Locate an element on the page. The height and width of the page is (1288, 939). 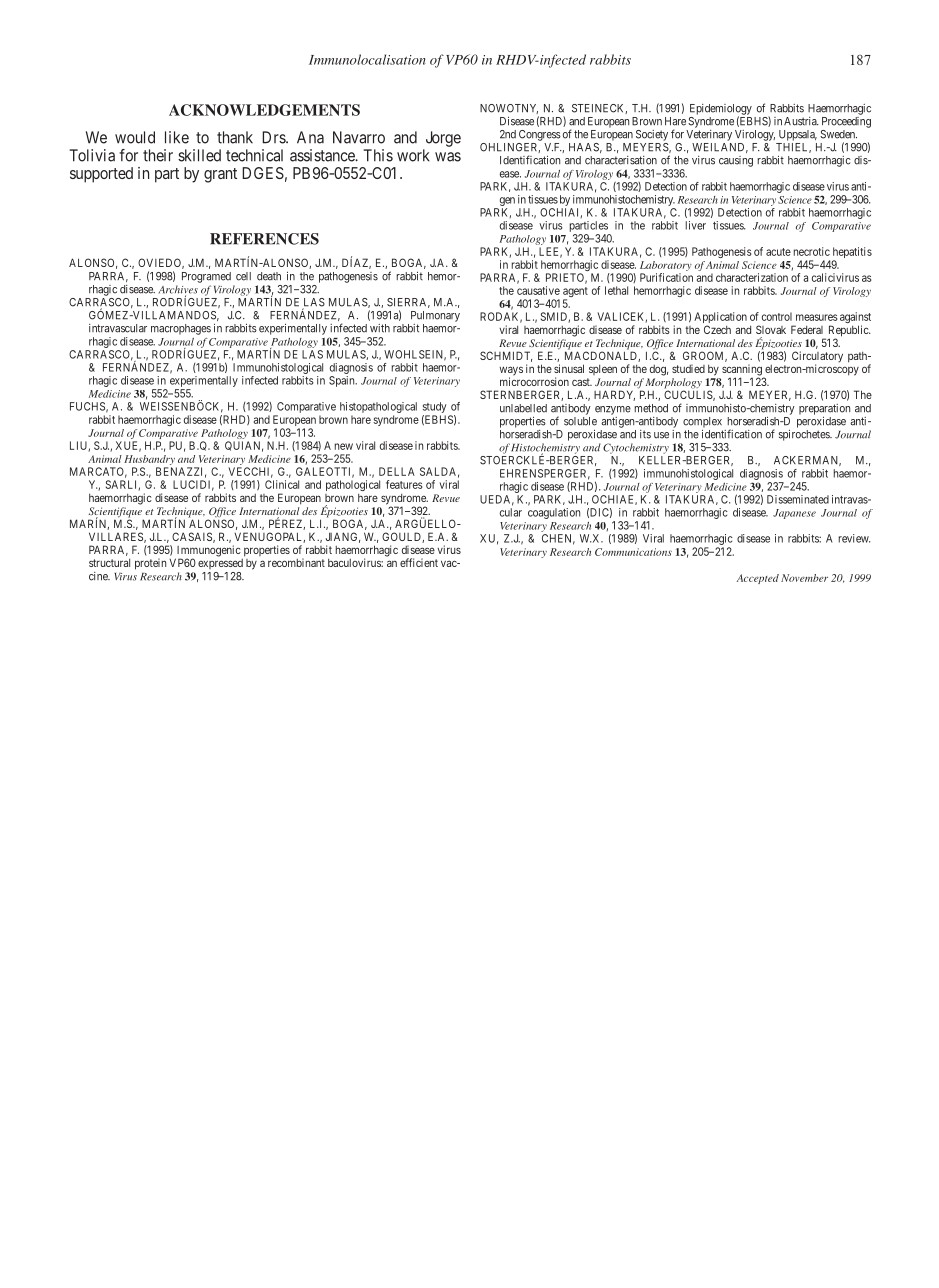
efficient is located at coordinates (419, 562).
